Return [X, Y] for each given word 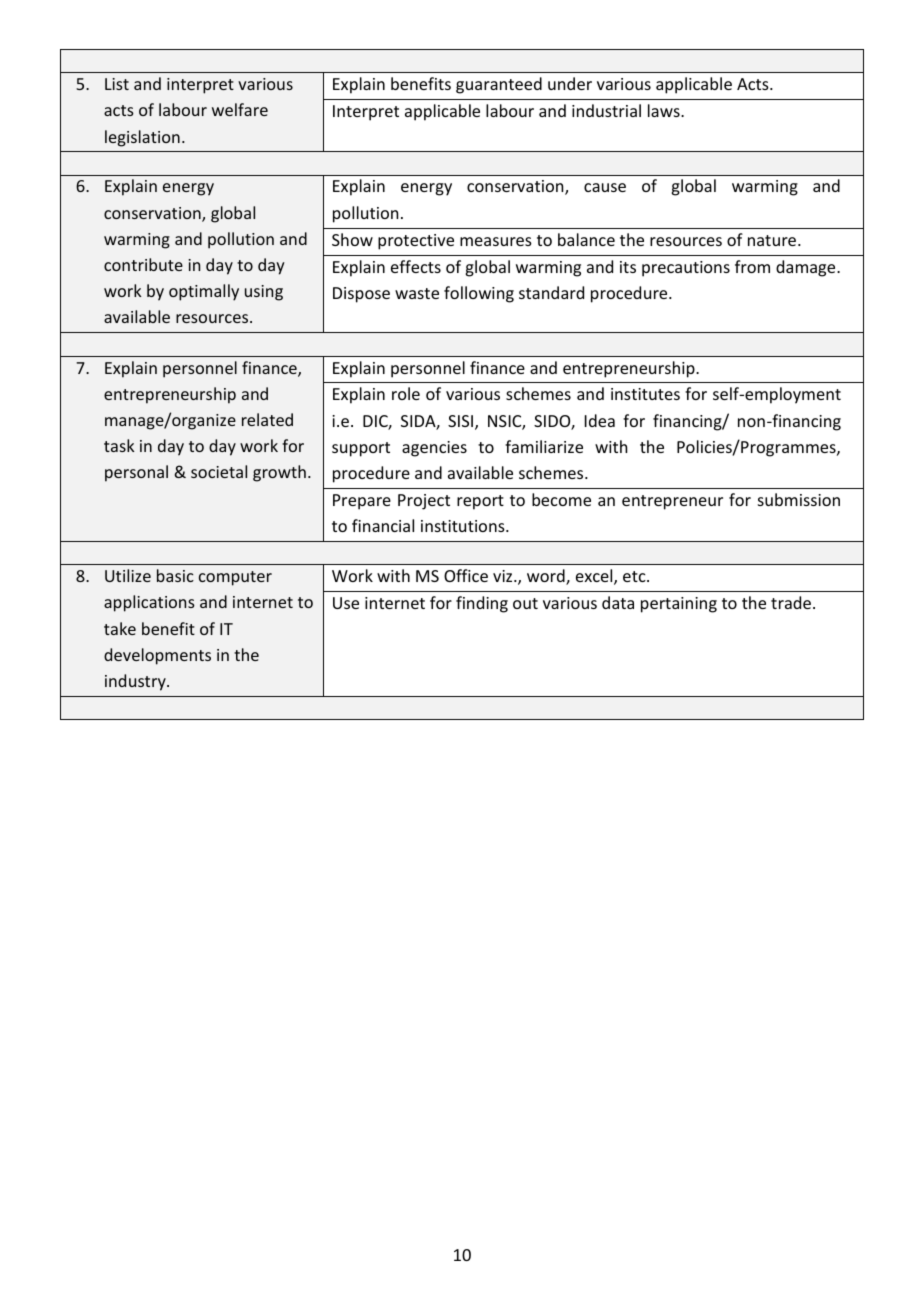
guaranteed [499, 85]
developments [157, 656]
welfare [240, 109]
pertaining [679, 605]
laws [665, 110]
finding [482, 604]
